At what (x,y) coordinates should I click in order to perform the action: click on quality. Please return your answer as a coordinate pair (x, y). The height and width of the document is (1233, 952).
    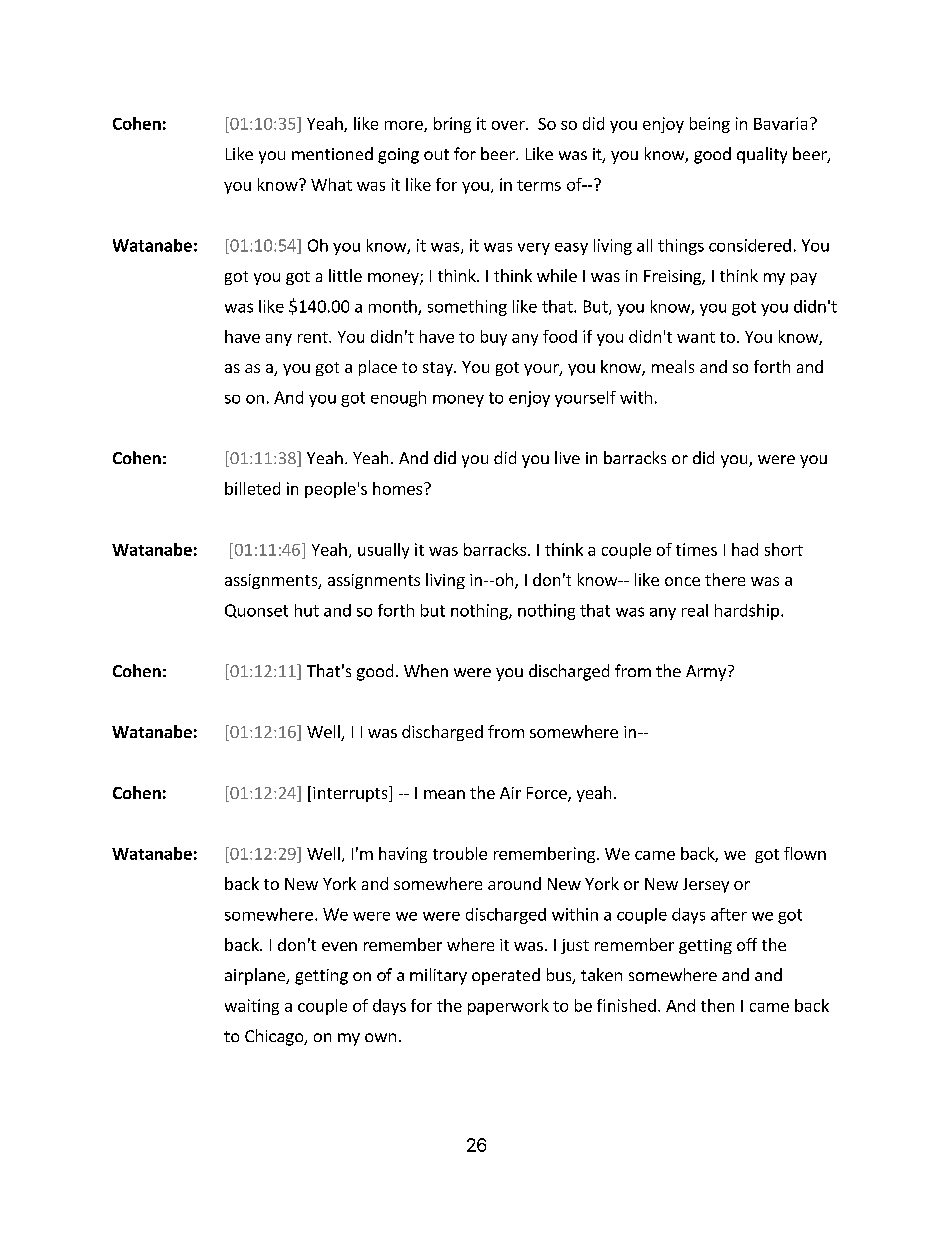
    Looking at the image, I should click on (762, 155).
